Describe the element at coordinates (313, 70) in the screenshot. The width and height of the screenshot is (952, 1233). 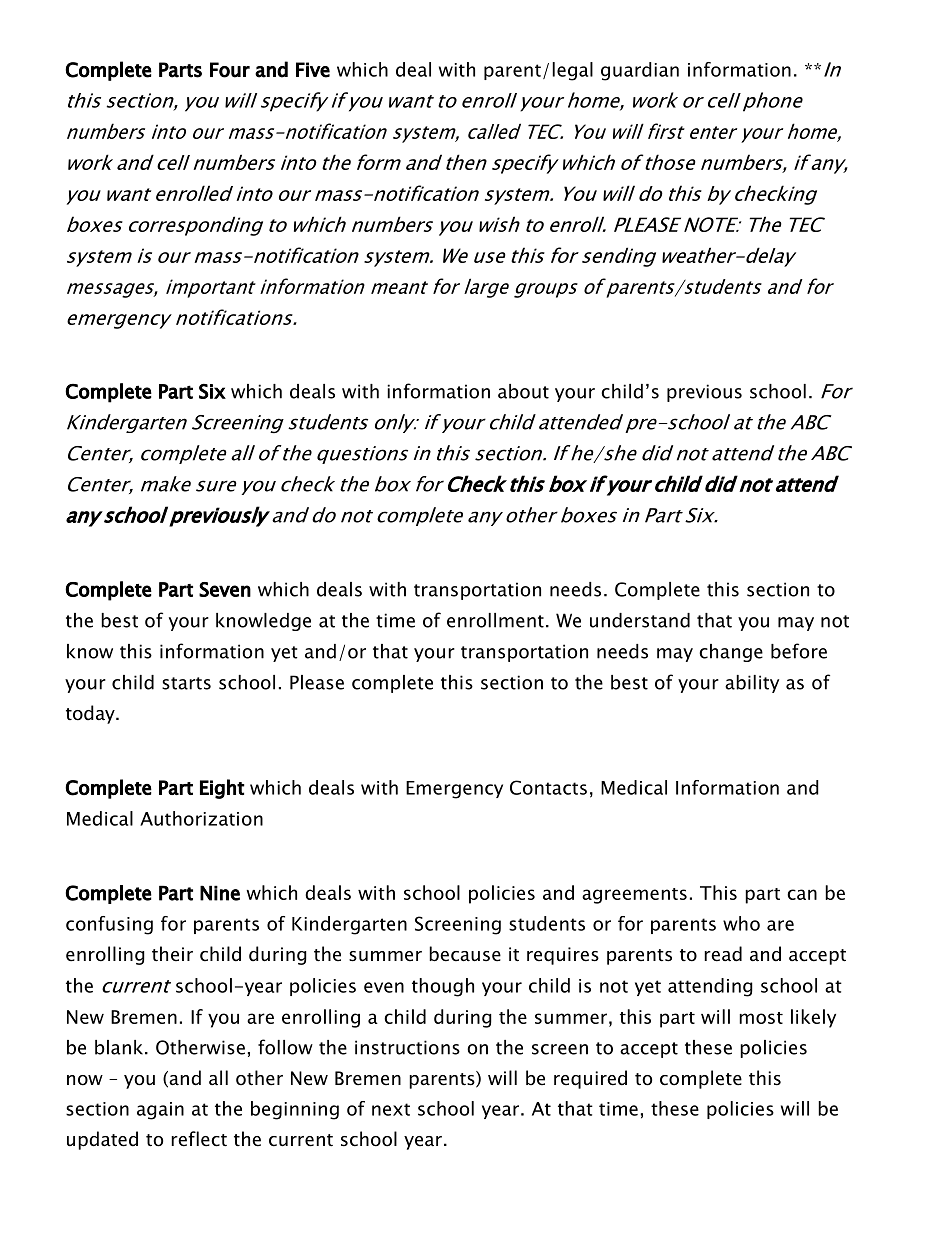
I see `Five` at that location.
